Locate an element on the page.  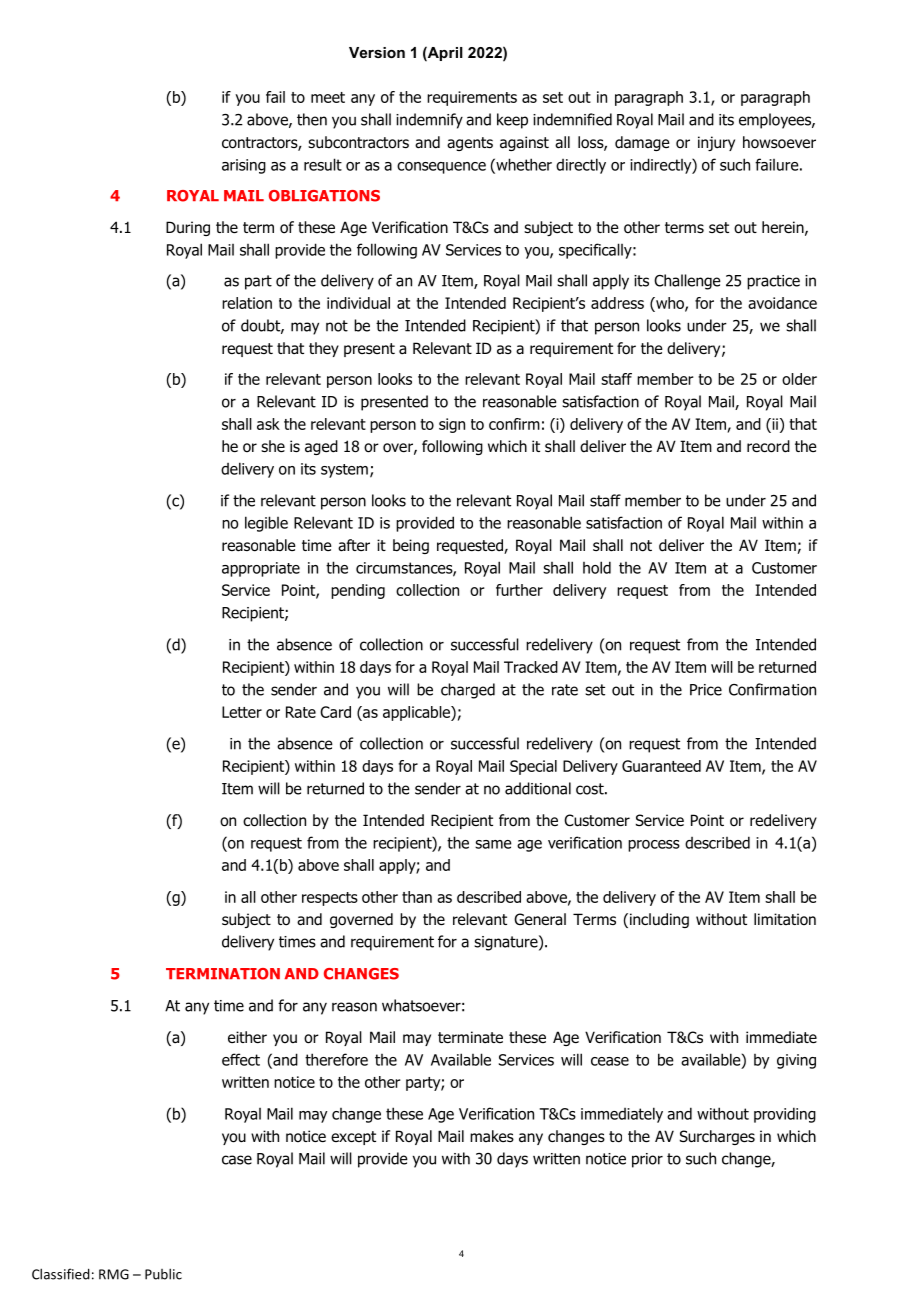
either is located at coordinates (247, 1037).
